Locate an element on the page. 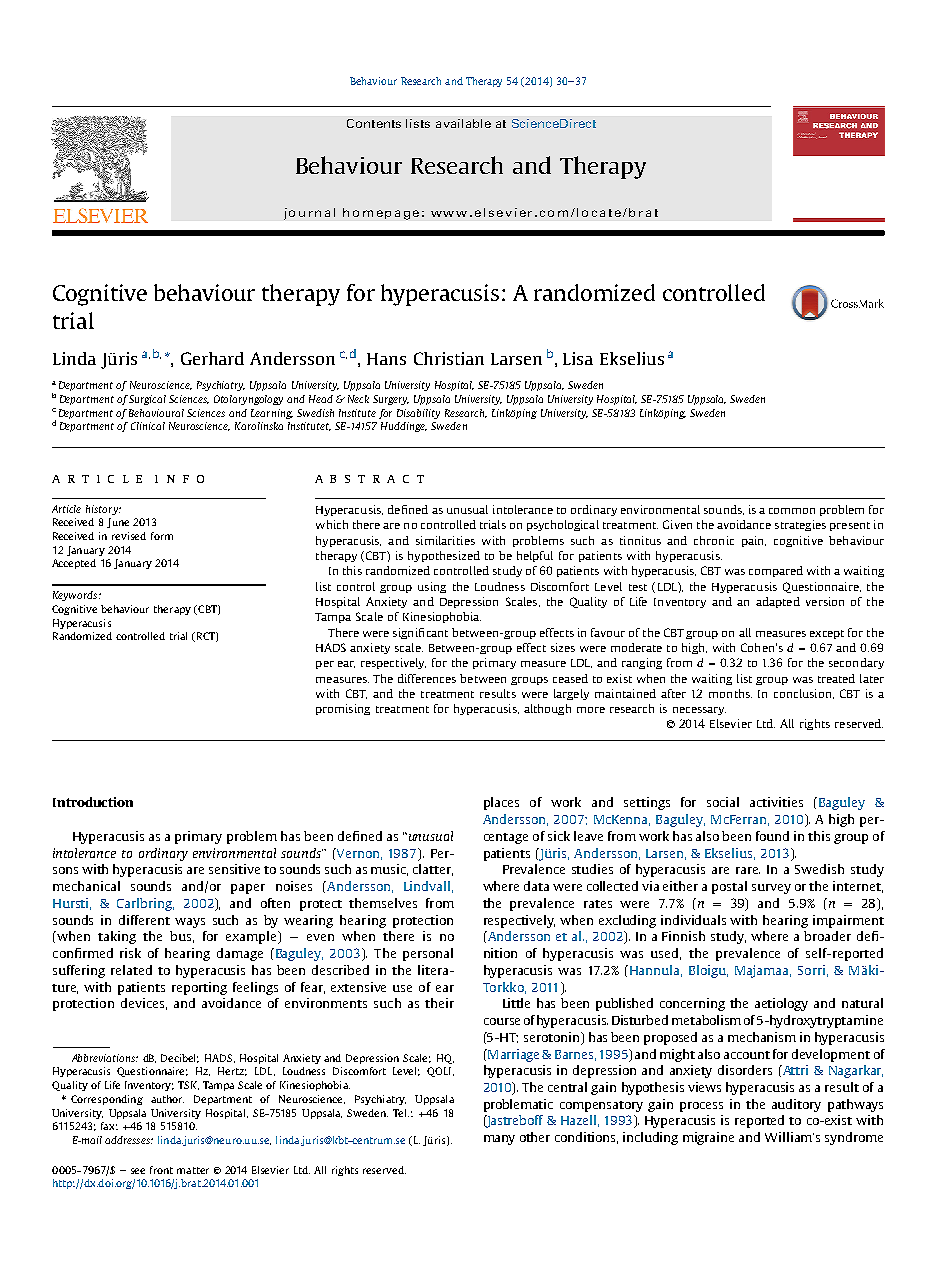  Lisa is located at coordinates (578, 358).
